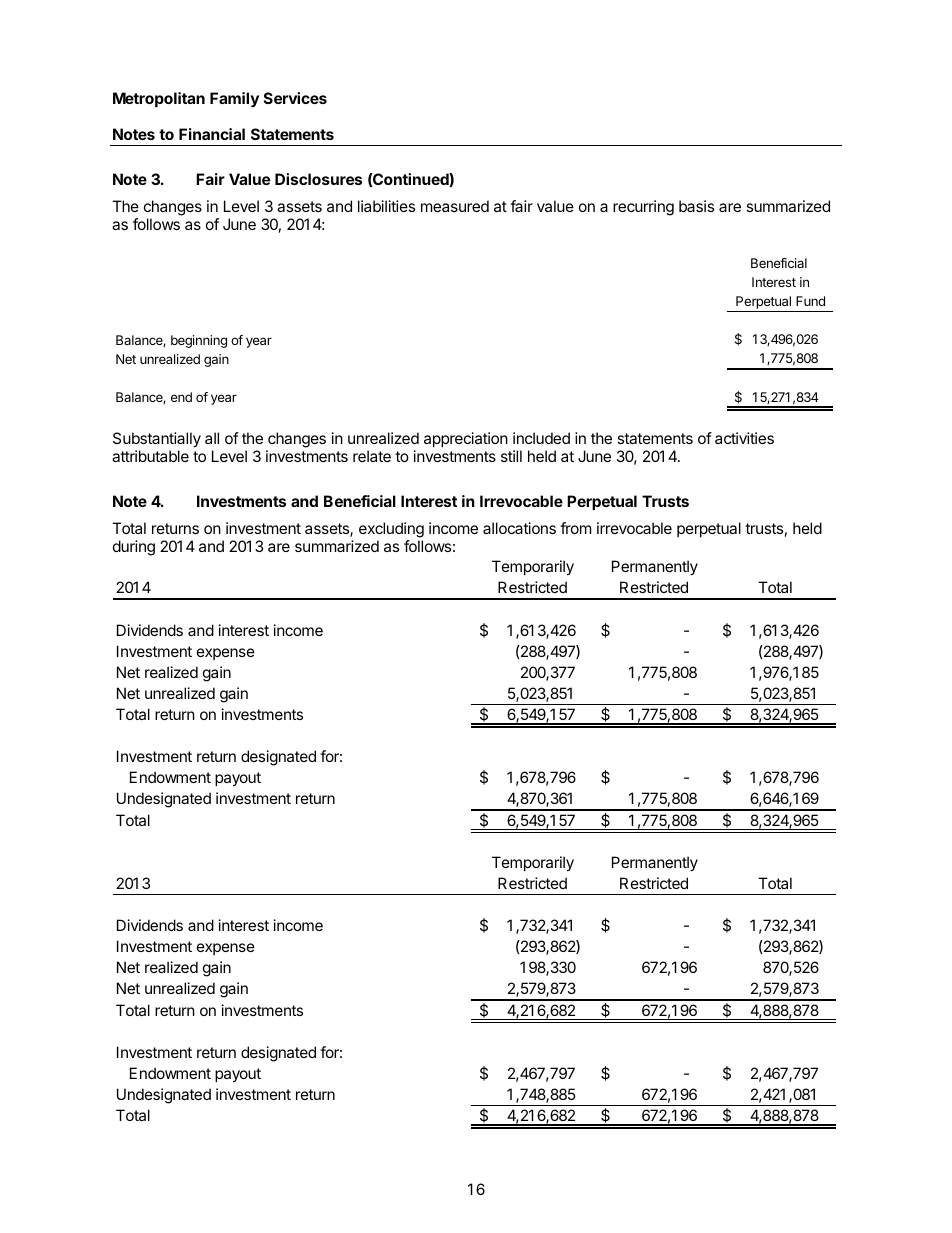 The image size is (952, 1233). I want to click on appreciation, so click(466, 439).
